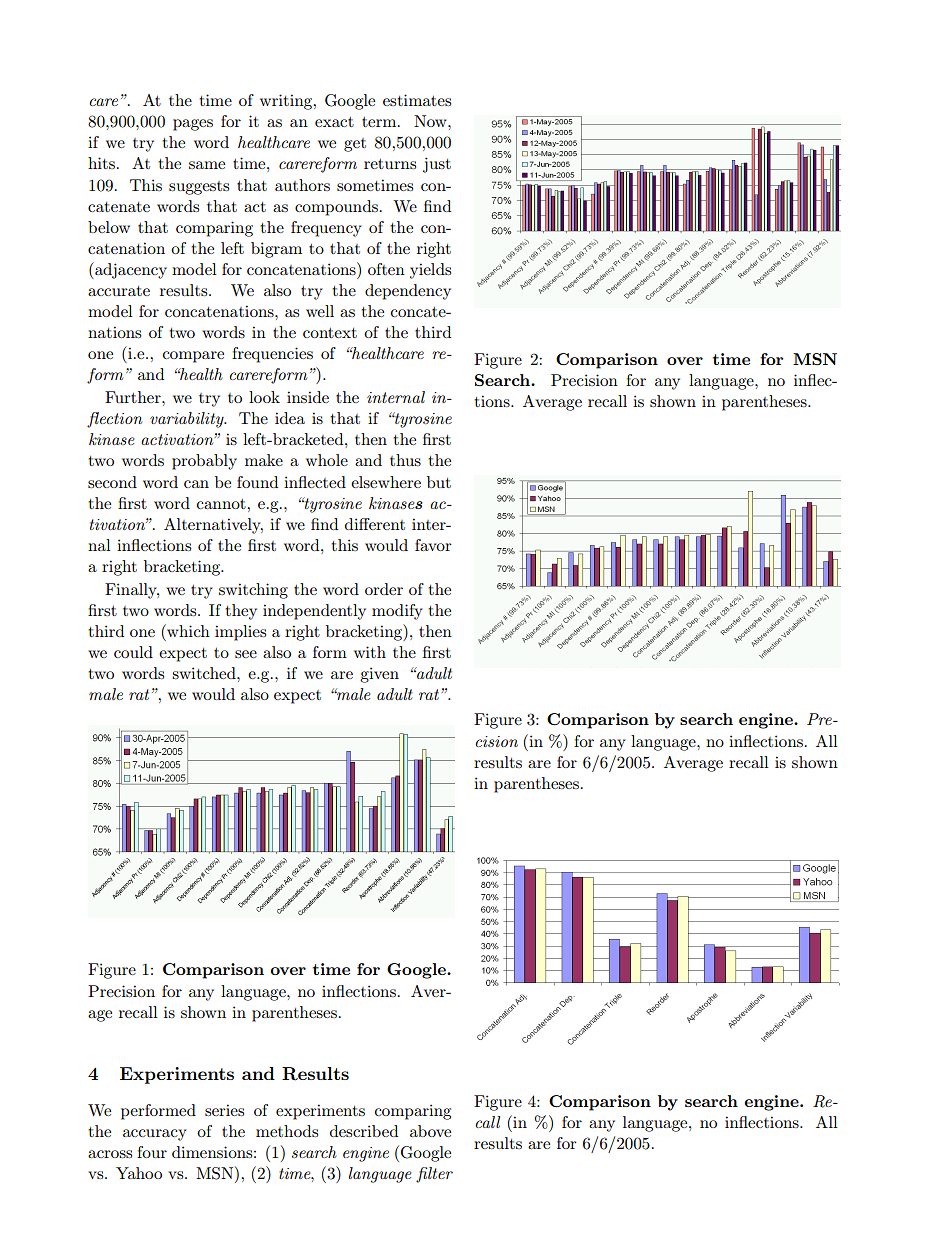 The width and height of the document is (952, 1233). What do you see at coordinates (272, 355) in the document?
I see `frequencies` at bounding box center [272, 355].
